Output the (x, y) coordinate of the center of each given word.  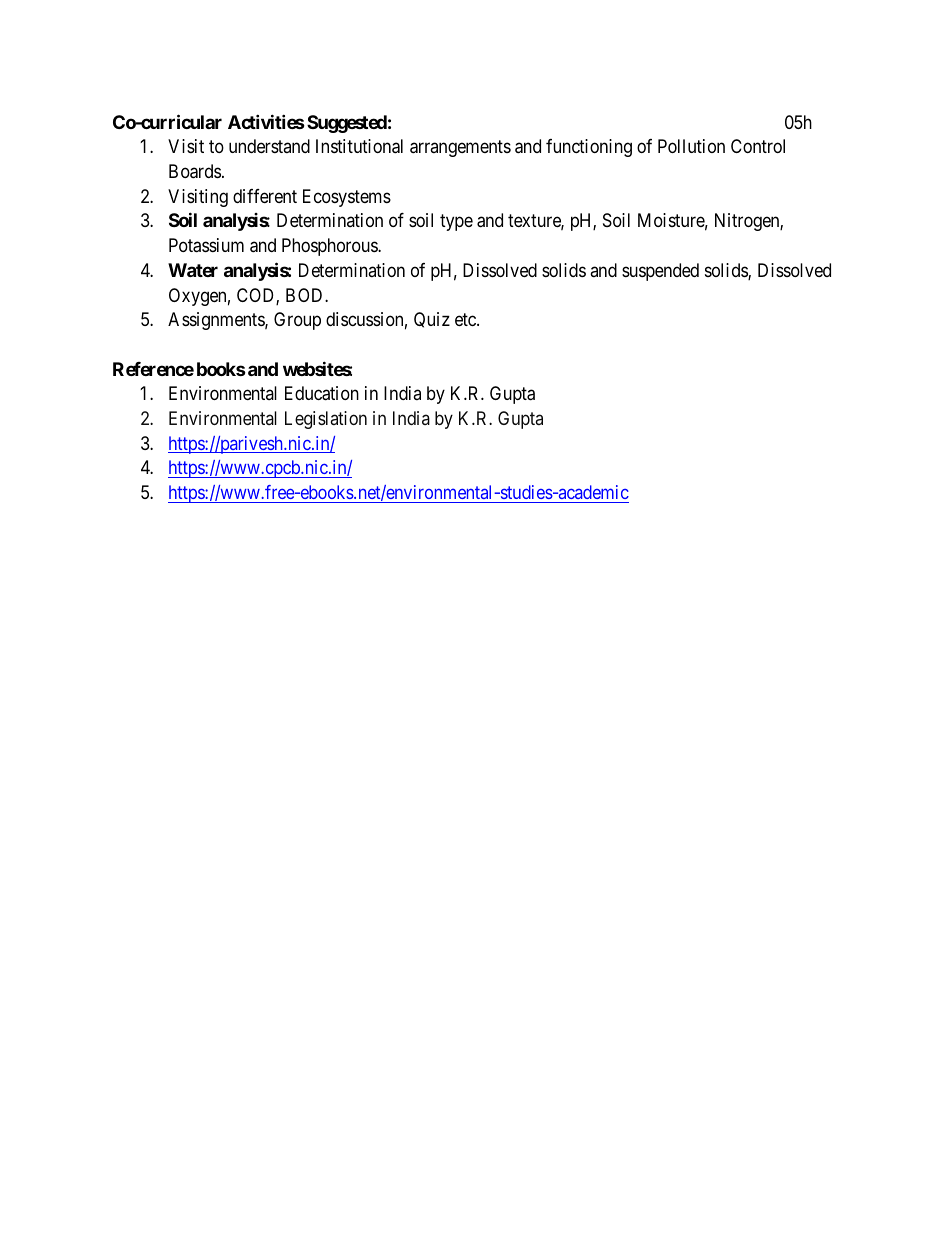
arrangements (460, 148)
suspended (660, 272)
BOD (306, 295)
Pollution (691, 146)
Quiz (432, 320)
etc (466, 319)
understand (269, 146)
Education (322, 393)
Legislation (326, 420)
